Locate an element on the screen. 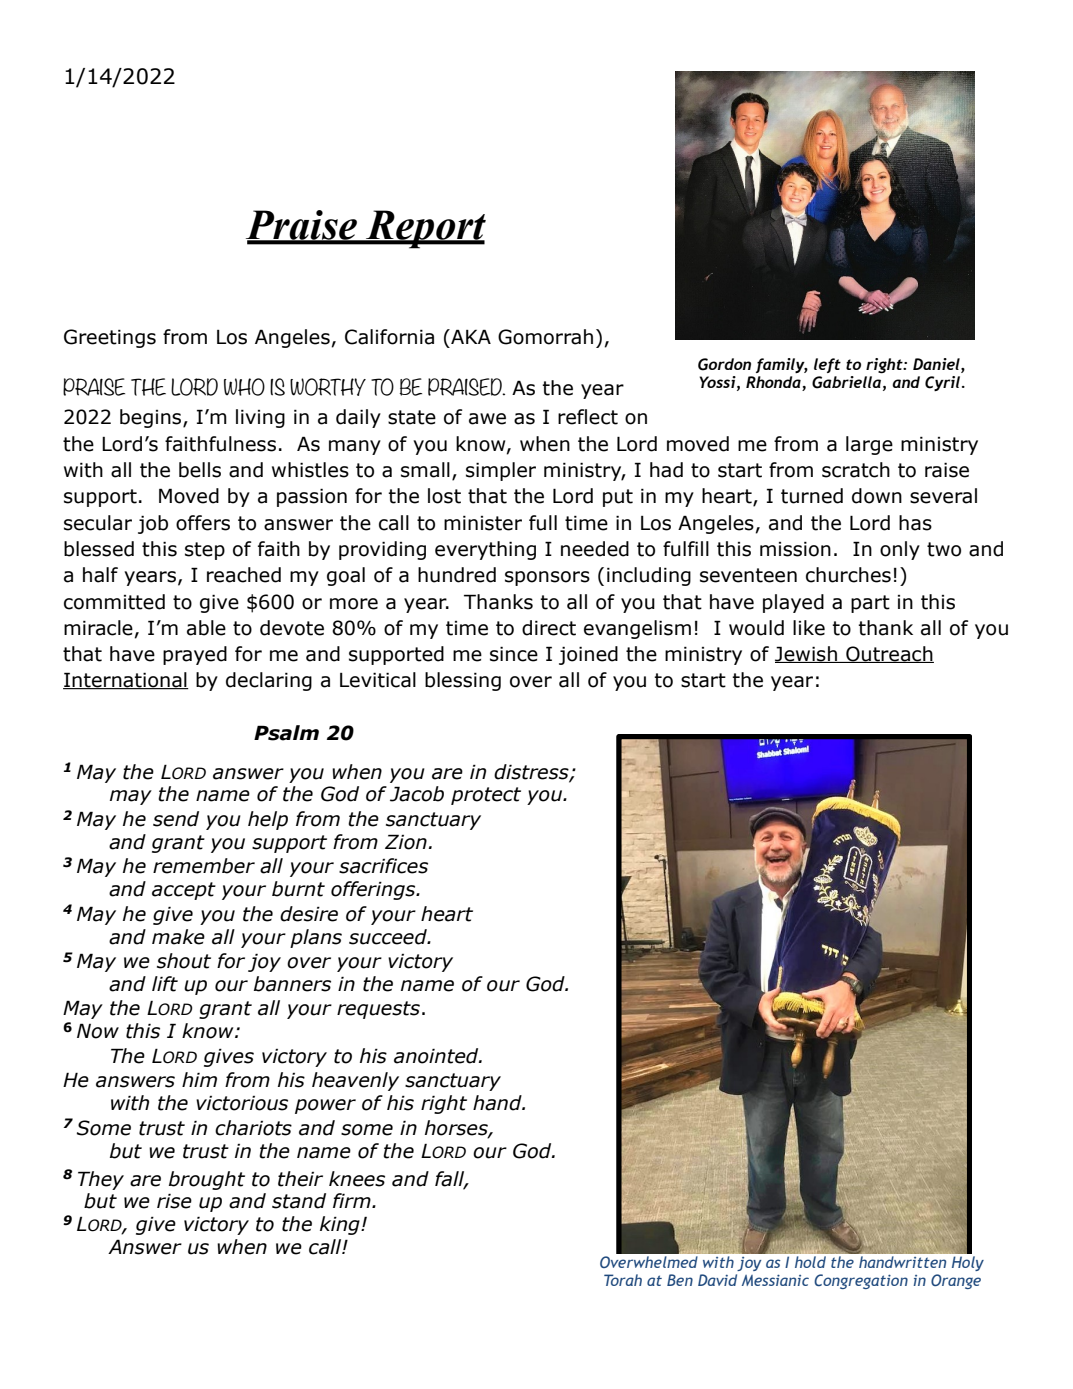 Image resolution: width=1073 pixels, height=1389 pixels. rise is located at coordinates (174, 1201).
